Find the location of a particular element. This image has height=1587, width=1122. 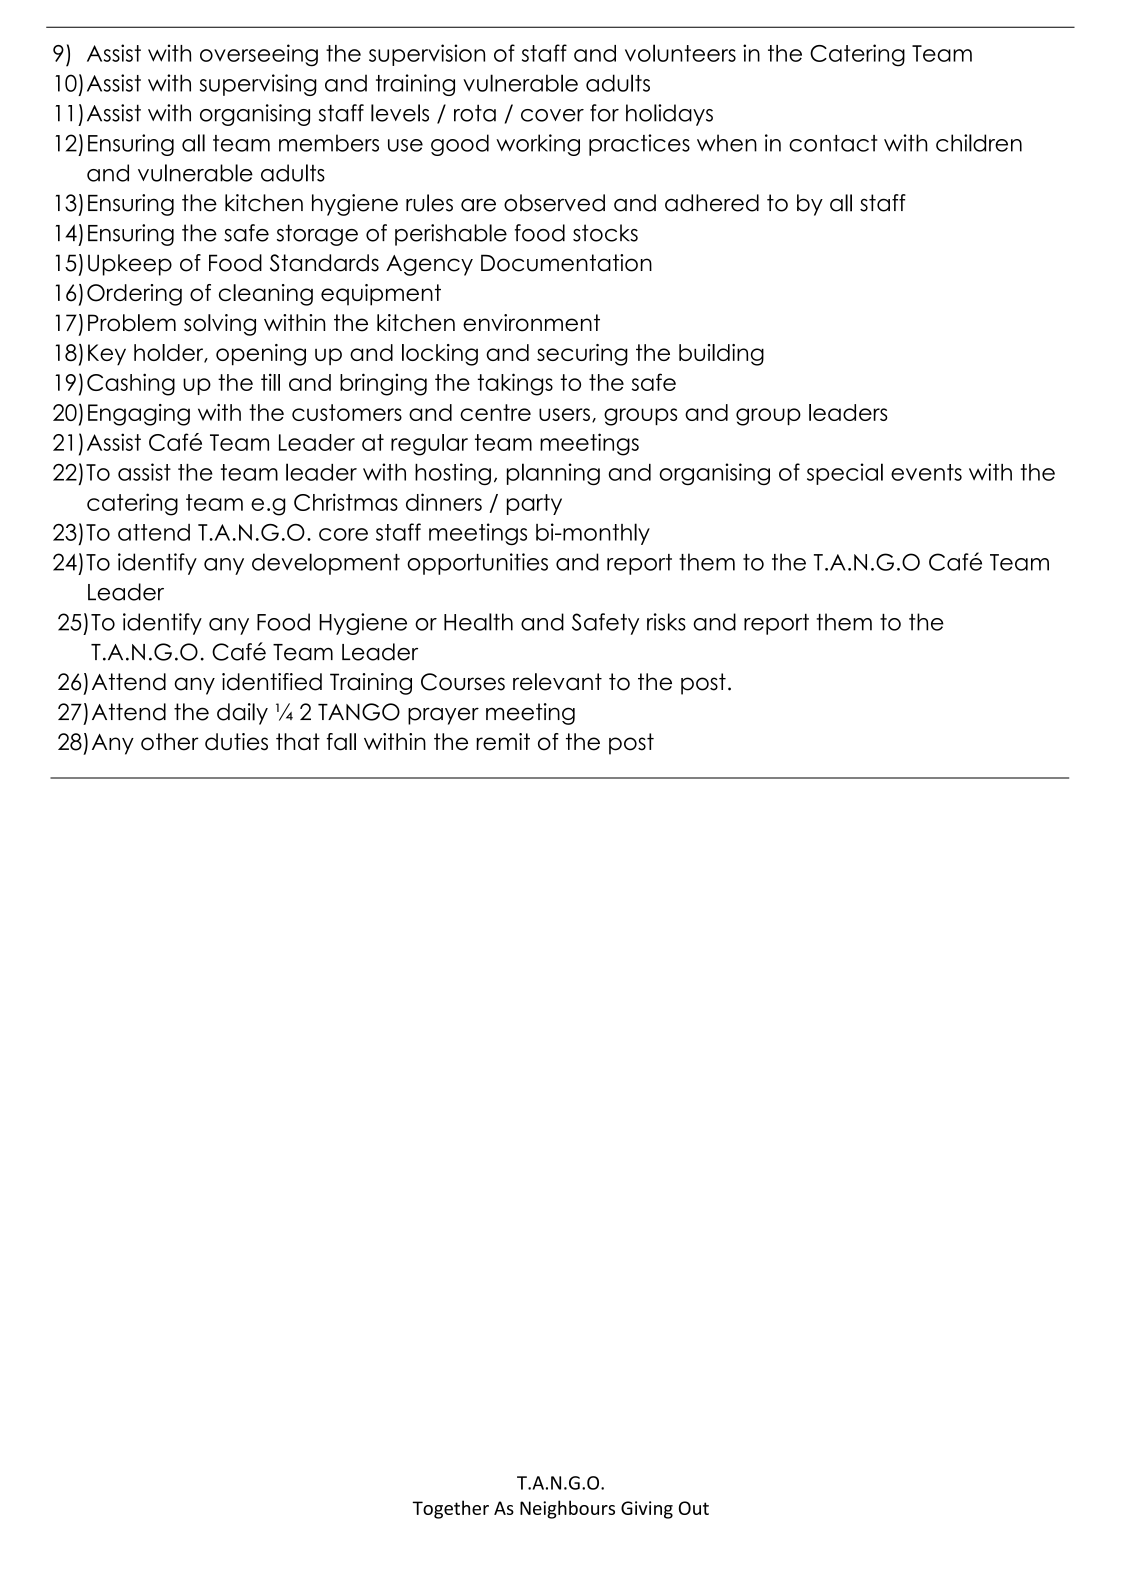

Out is located at coordinates (694, 1508).
